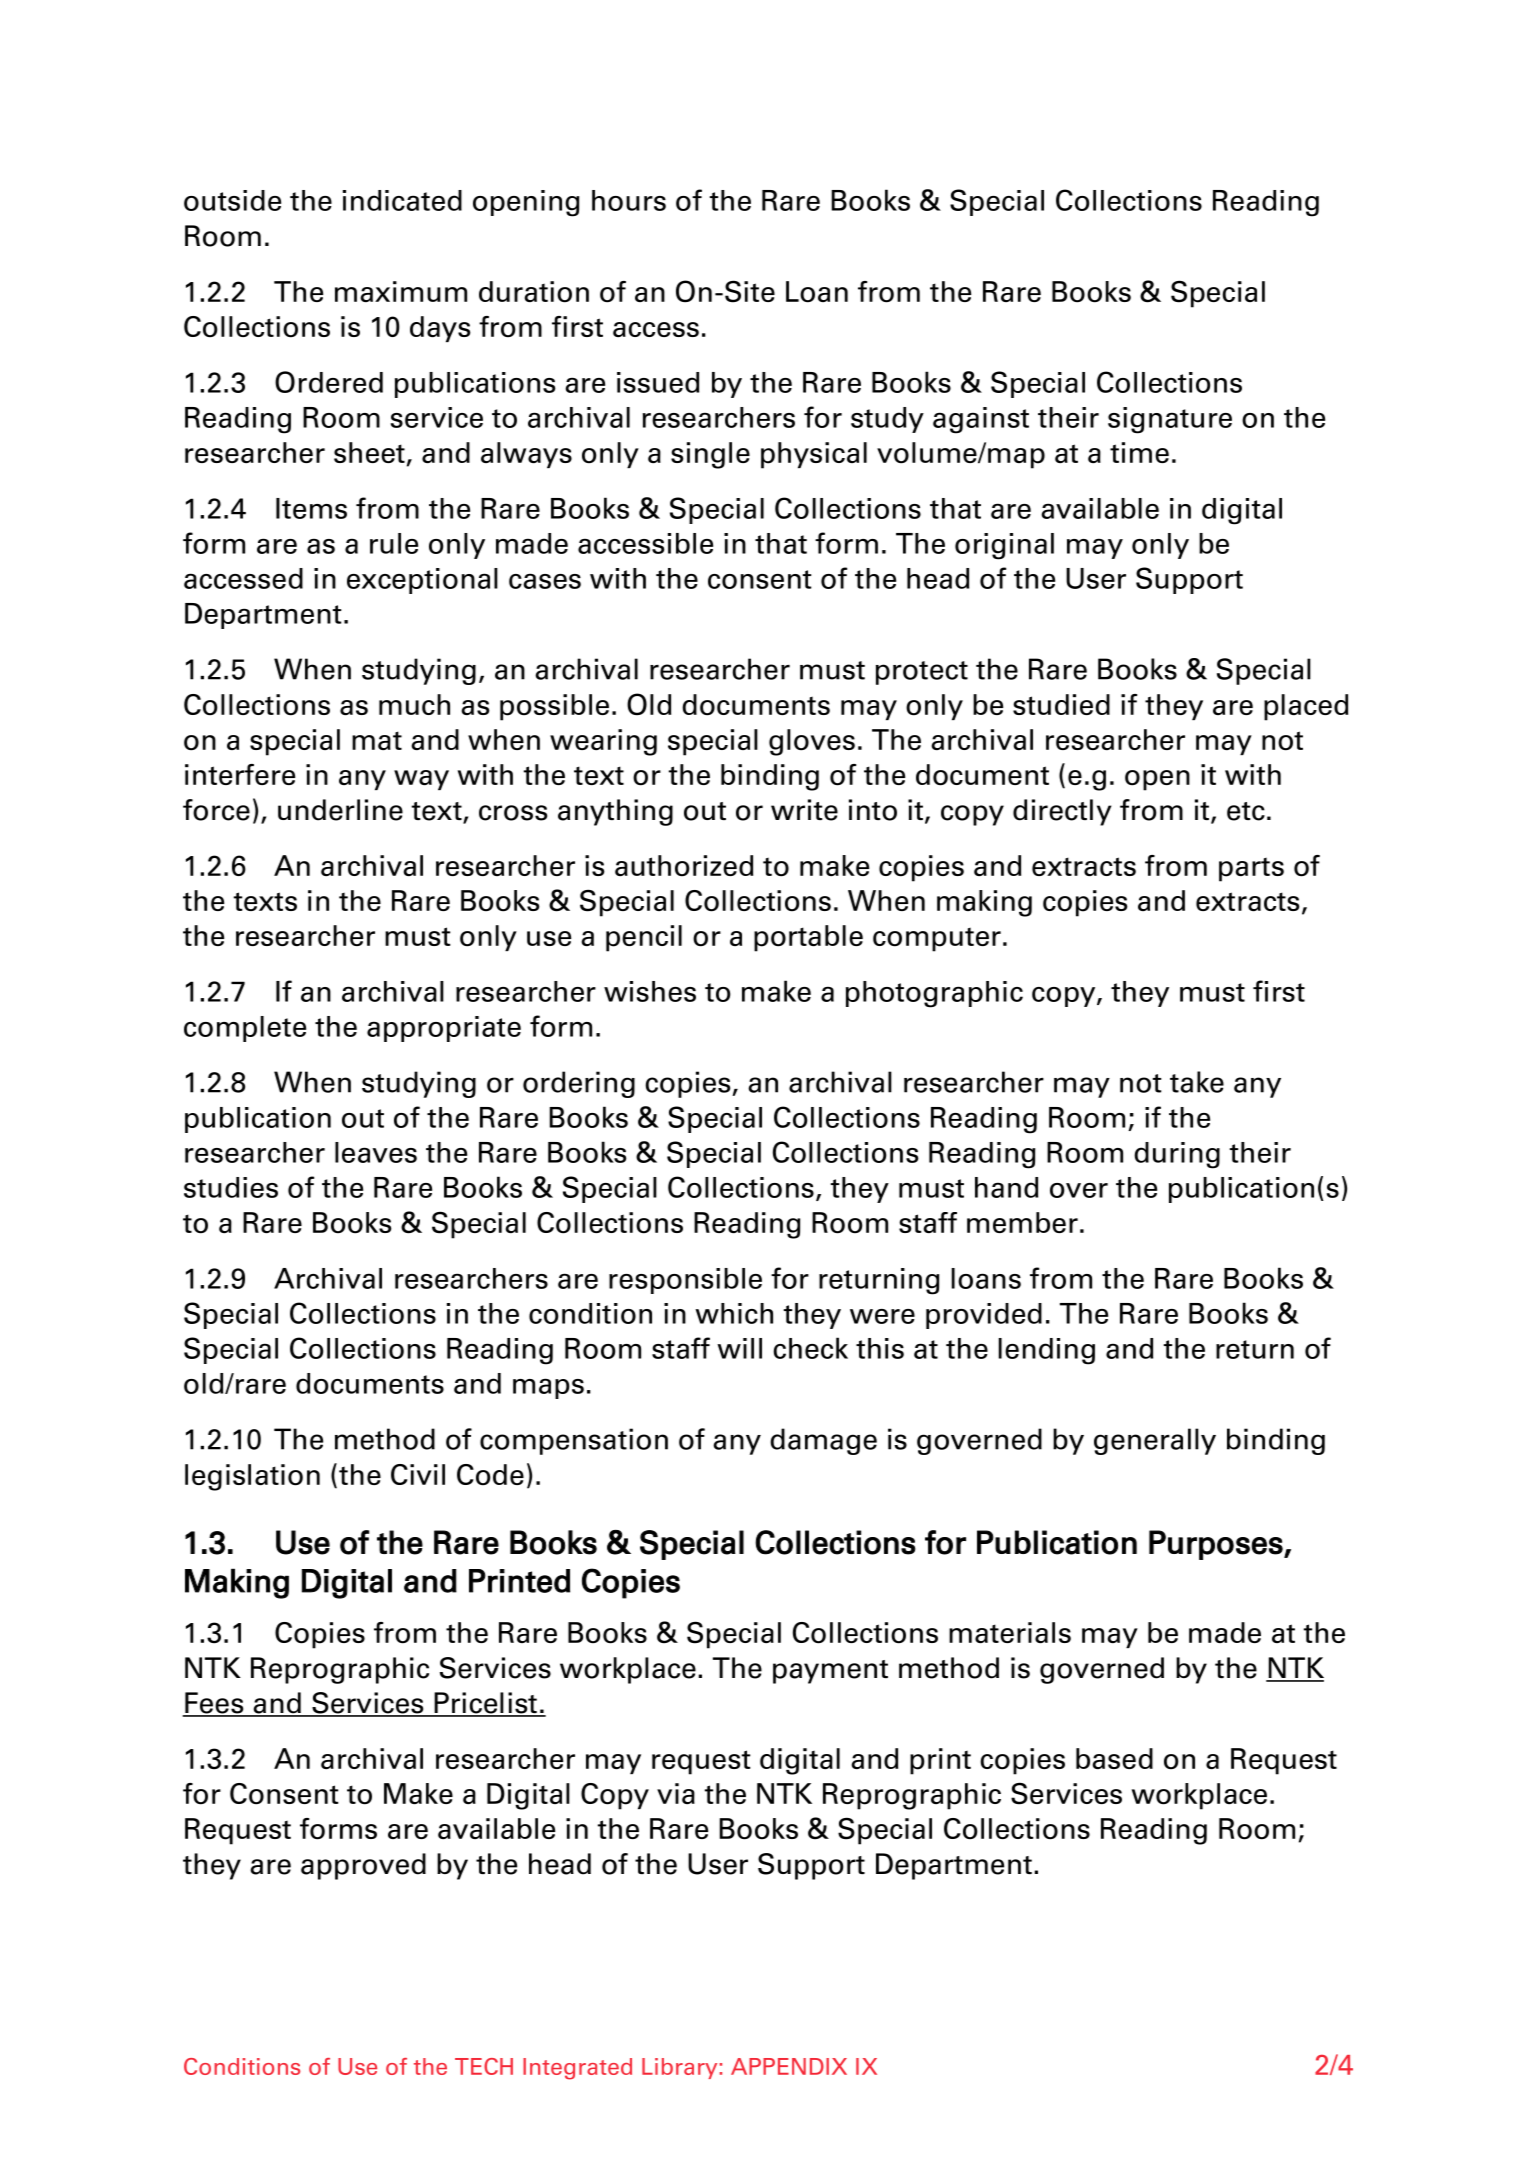  What do you see at coordinates (401, 291) in the screenshot?
I see `maximum` at bounding box center [401, 291].
